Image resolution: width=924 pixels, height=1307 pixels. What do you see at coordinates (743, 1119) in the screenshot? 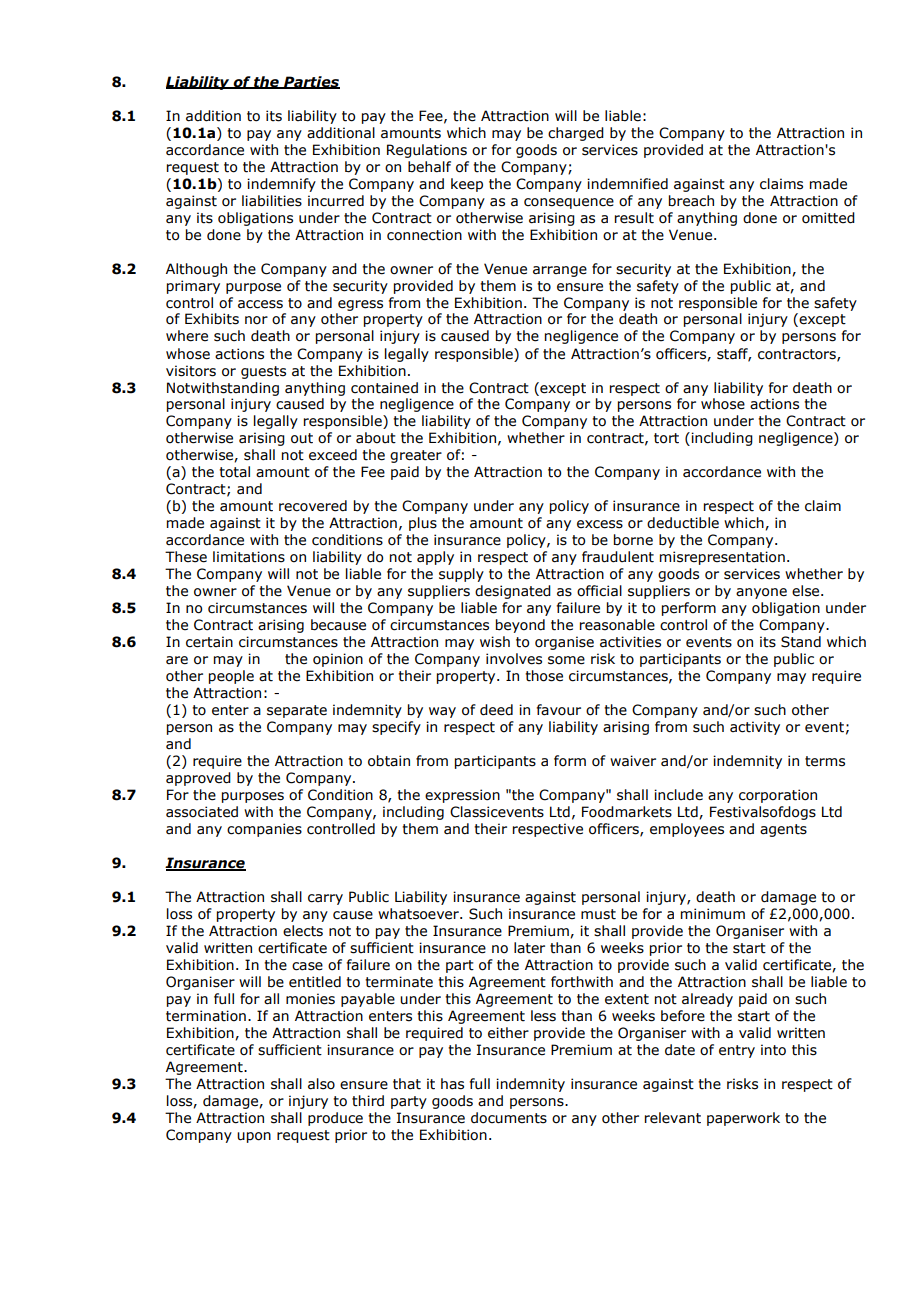
I see `paperwork` at bounding box center [743, 1119].
